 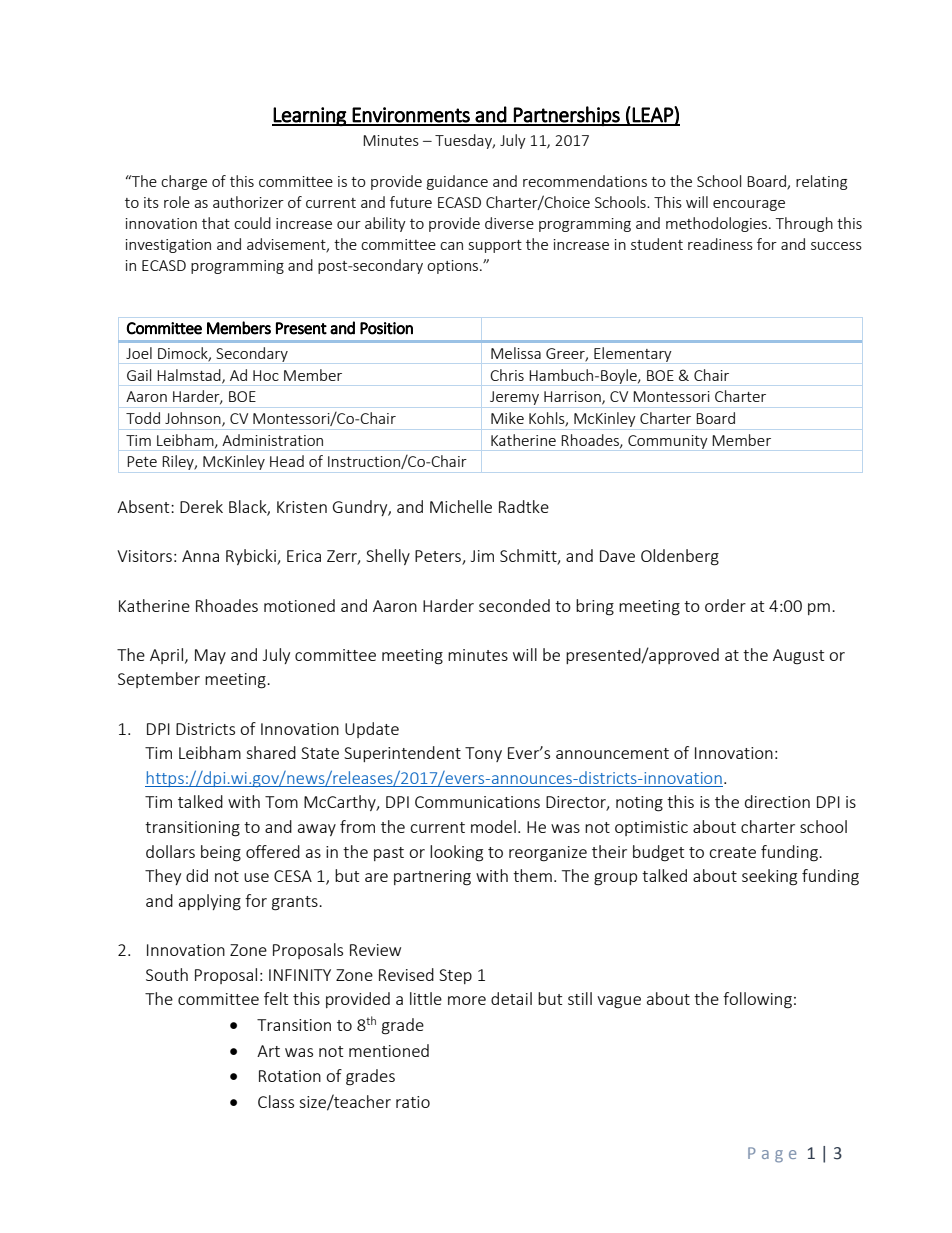 What do you see at coordinates (668, 442) in the image?
I see `Community` at bounding box center [668, 442].
